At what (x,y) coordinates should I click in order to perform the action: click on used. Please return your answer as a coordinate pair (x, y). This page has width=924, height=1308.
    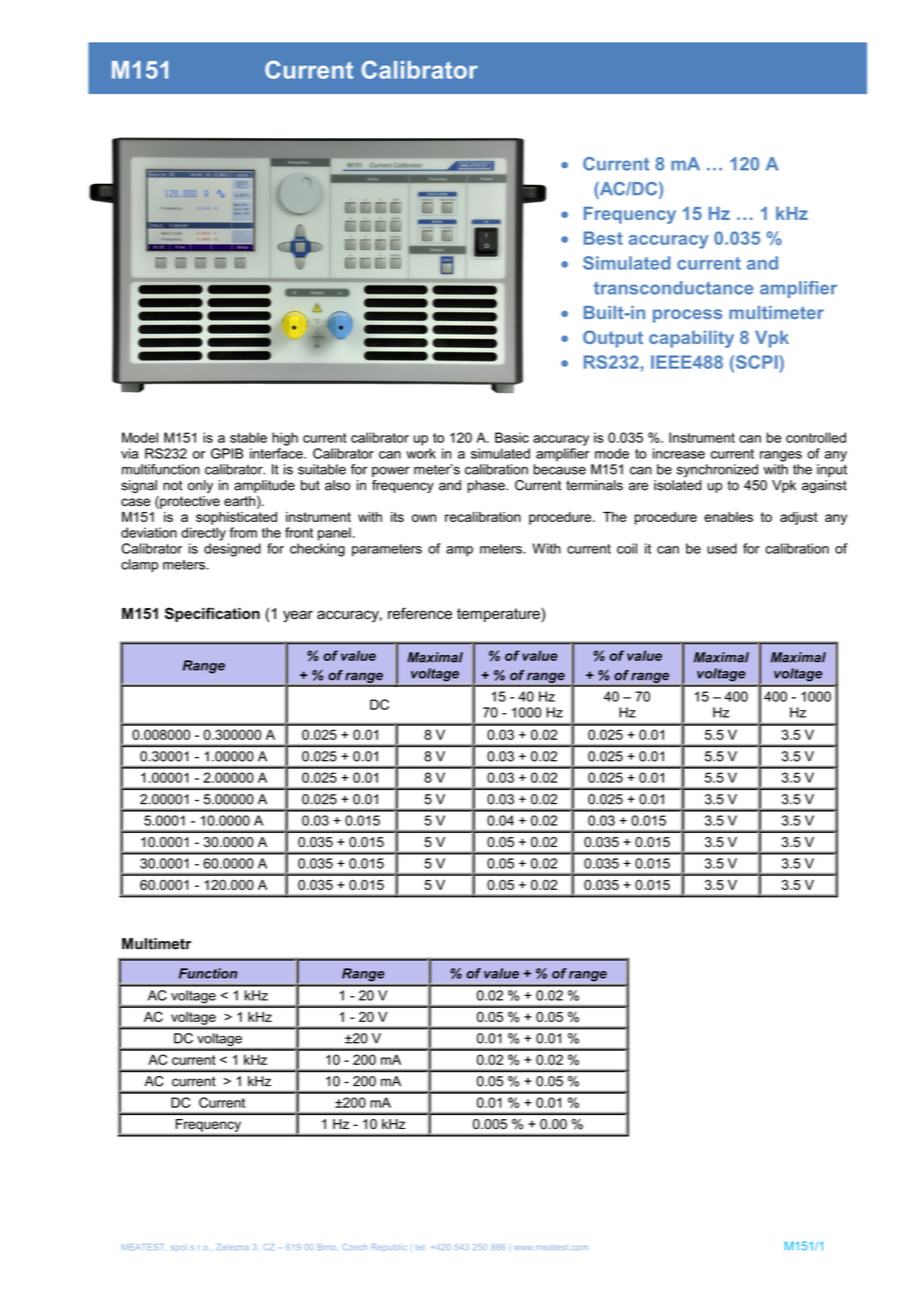
    Looking at the image, I should click on (722, 548).
